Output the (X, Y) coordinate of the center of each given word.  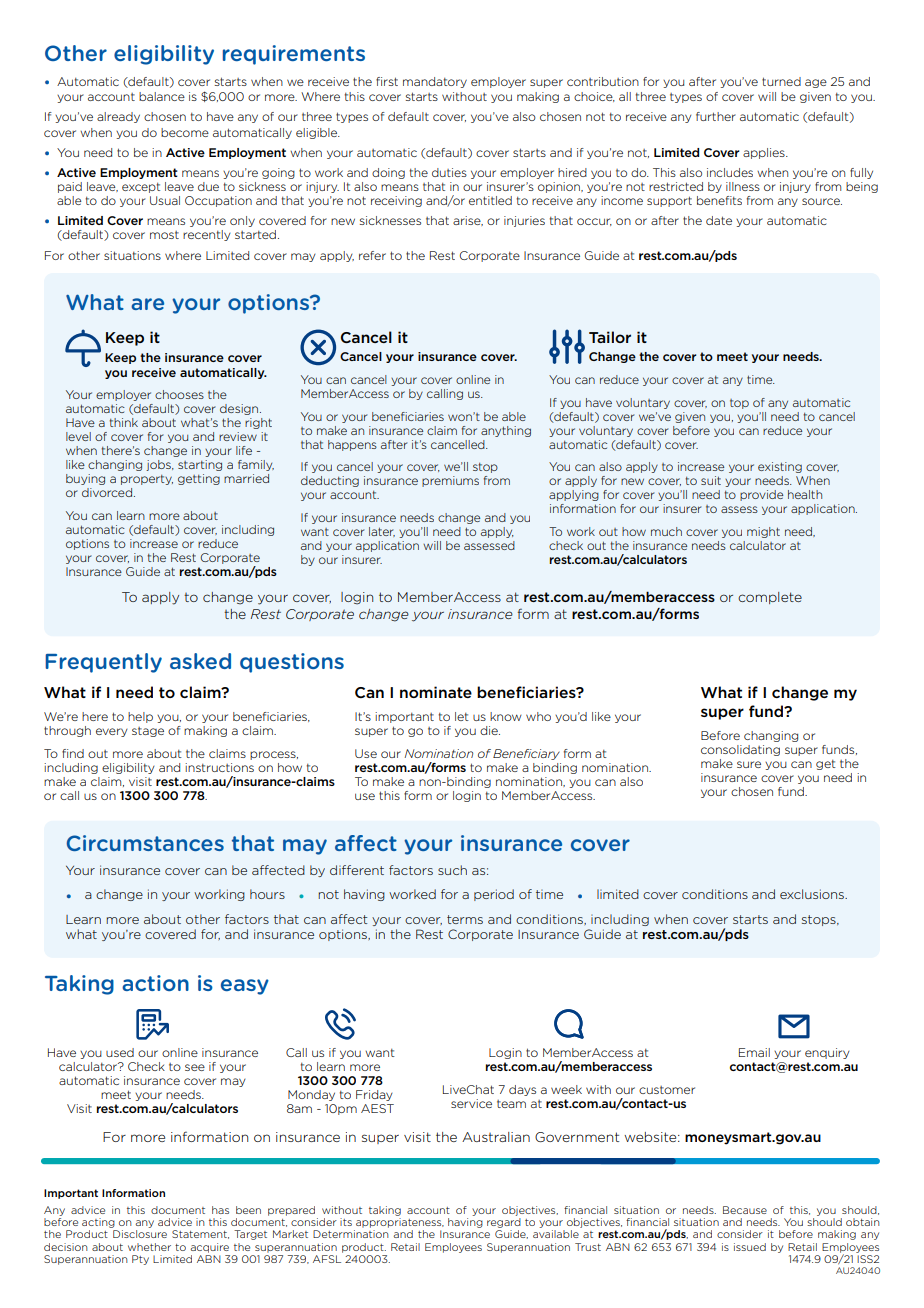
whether (149, 1247)
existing (780, 467)
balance (162, 96)
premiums (450, 481)
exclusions (813, 894)
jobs (159, 465)
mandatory (435, 82)
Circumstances (145, 843)
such (452, 870)
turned (781, 81)
